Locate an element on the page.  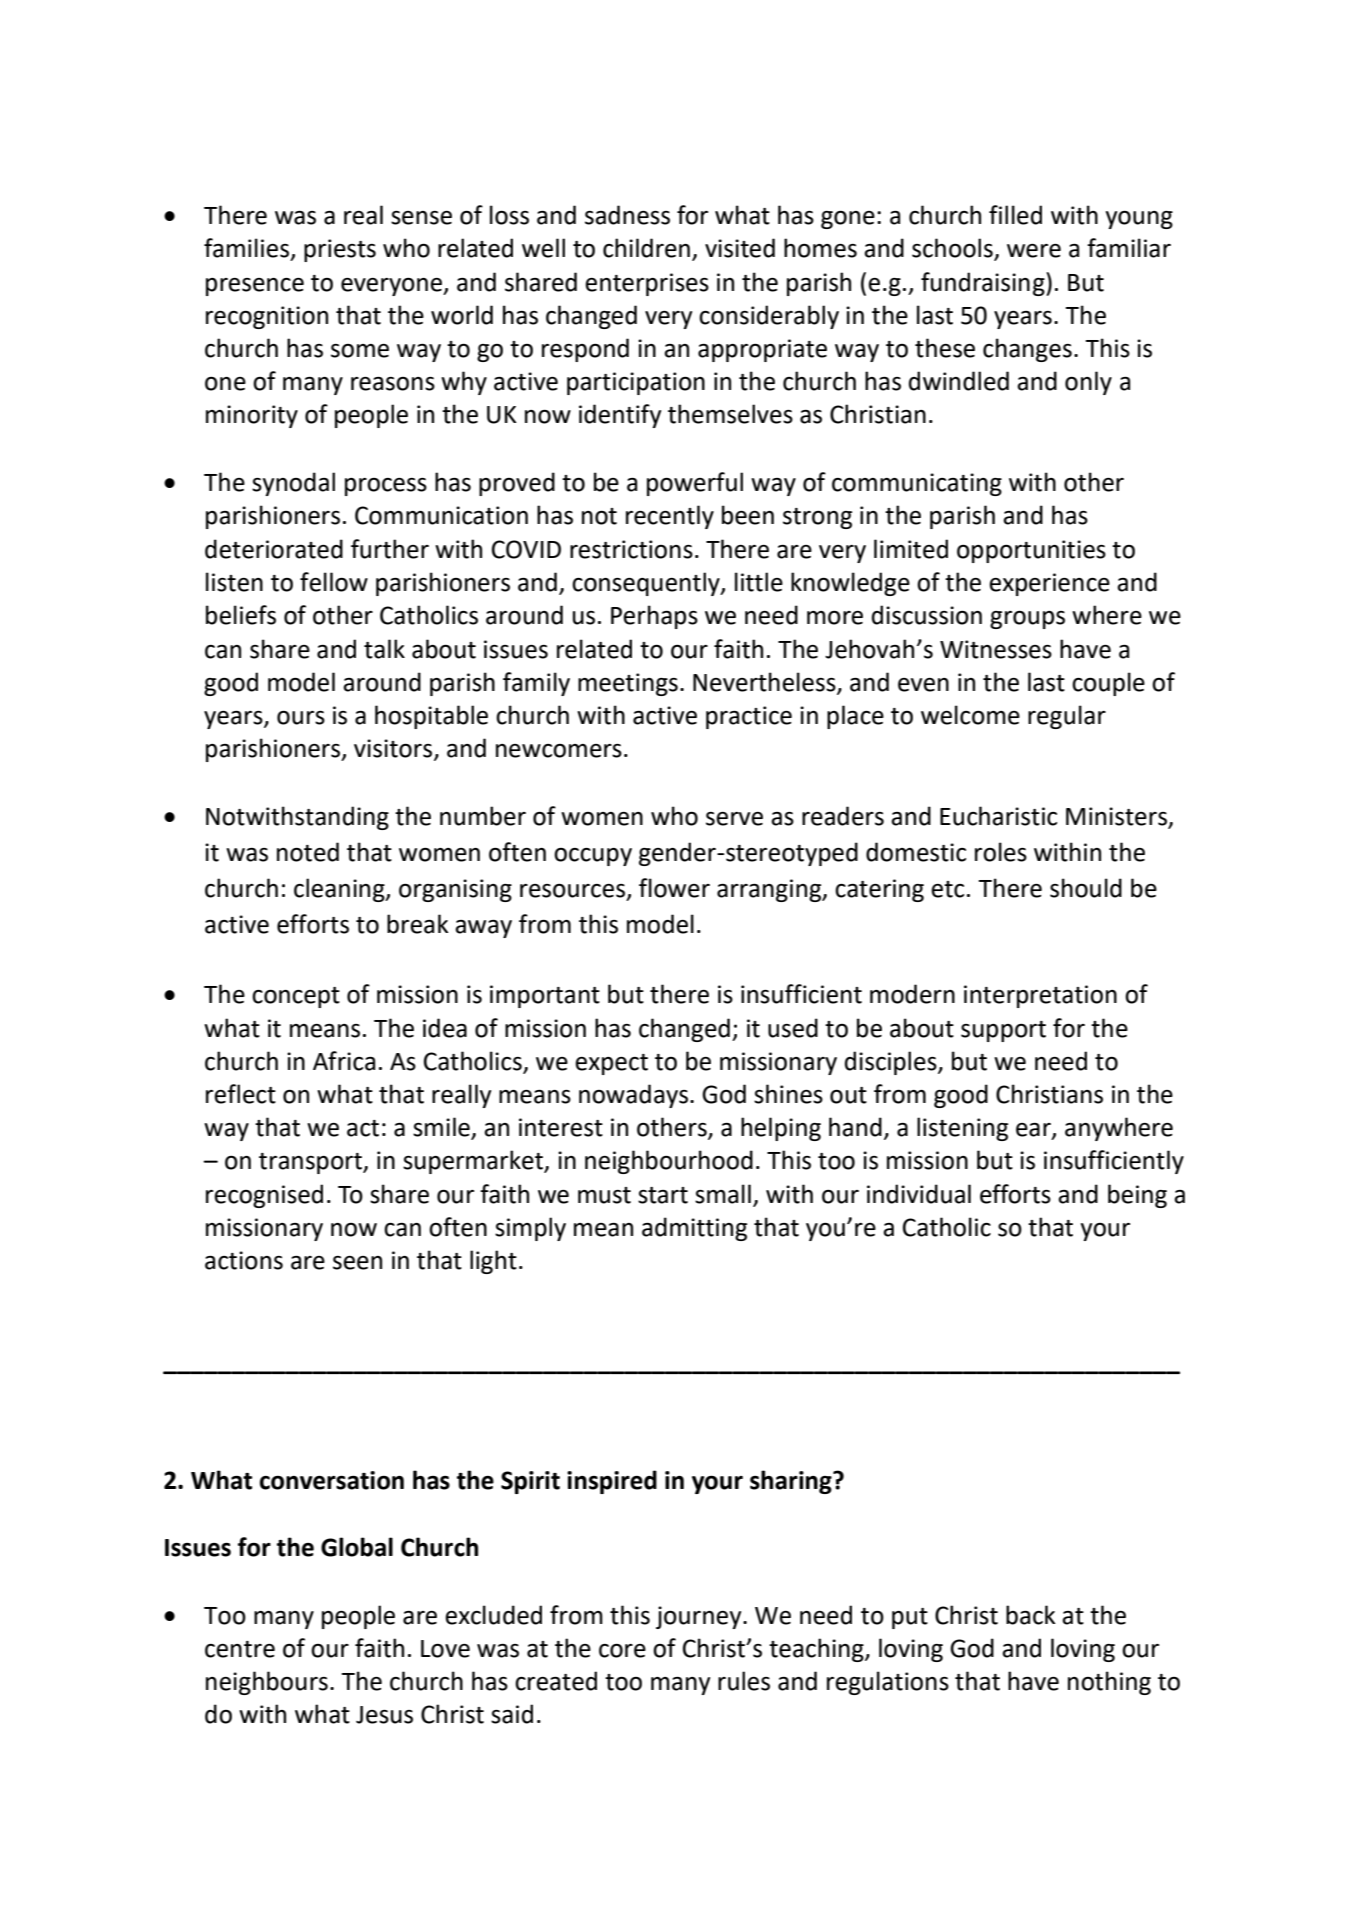
visitors is located at coordinates (394, 749).
